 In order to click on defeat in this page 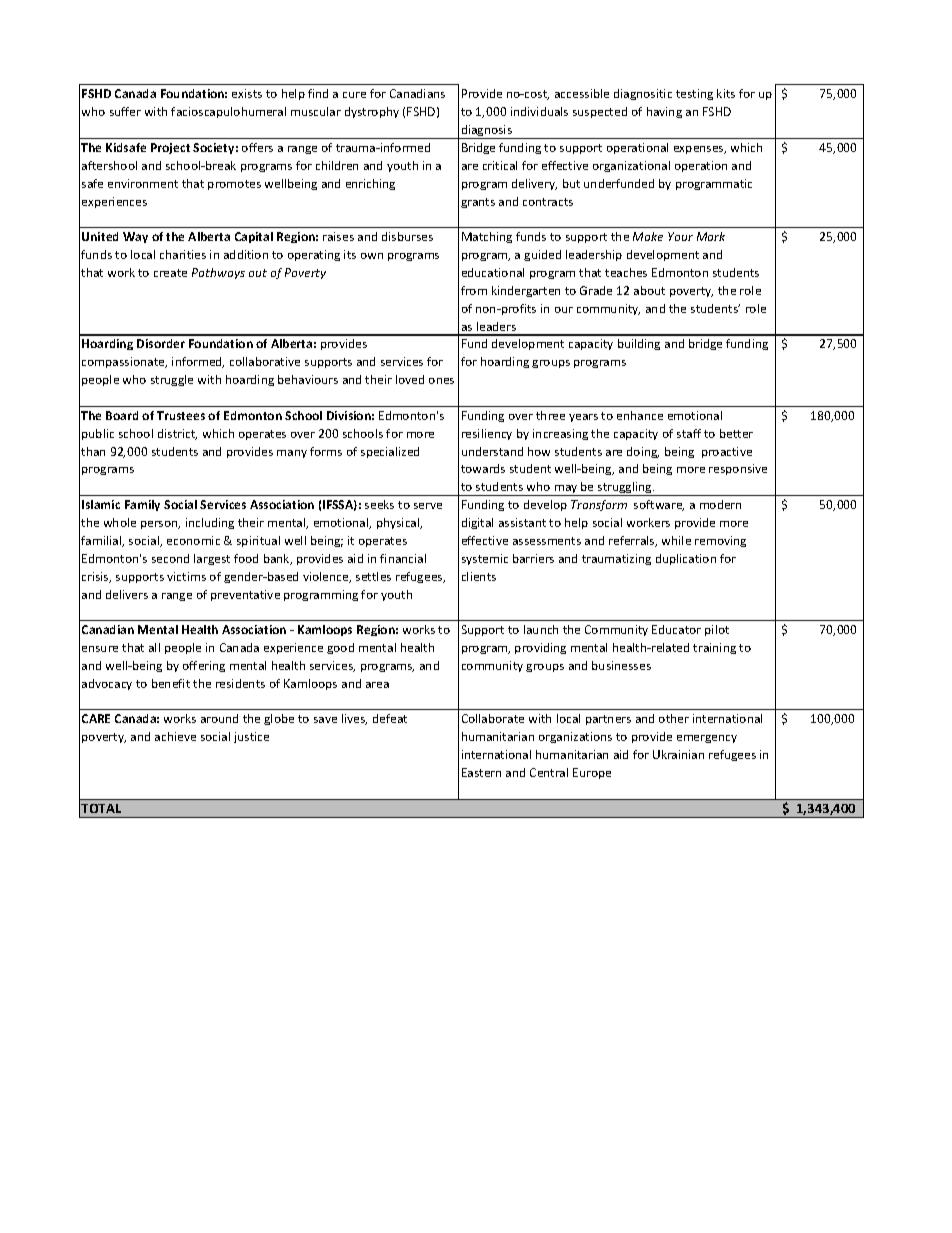, I will do `click(390, 718)`.
